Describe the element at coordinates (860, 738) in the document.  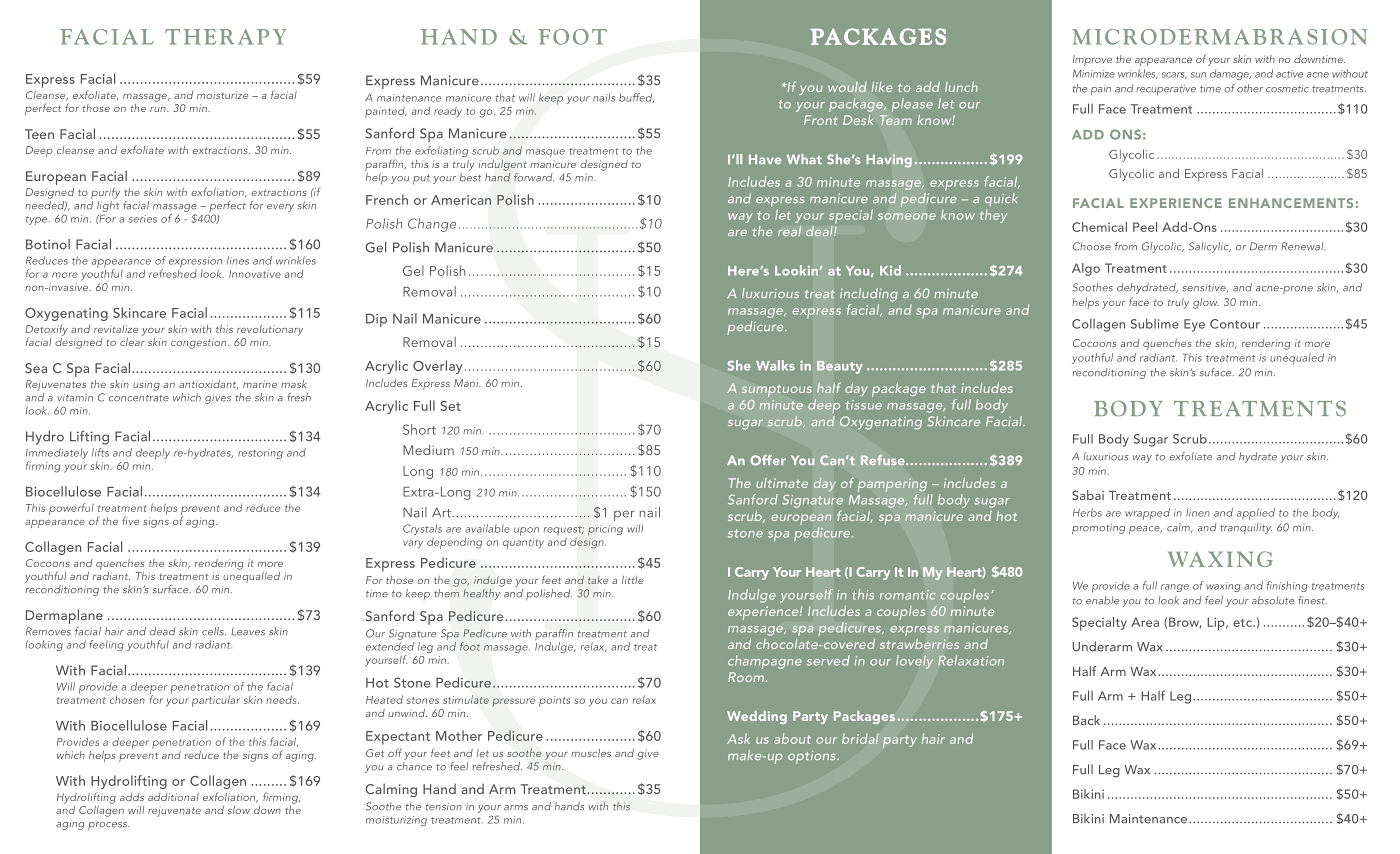
I see `bridal` at that location.
